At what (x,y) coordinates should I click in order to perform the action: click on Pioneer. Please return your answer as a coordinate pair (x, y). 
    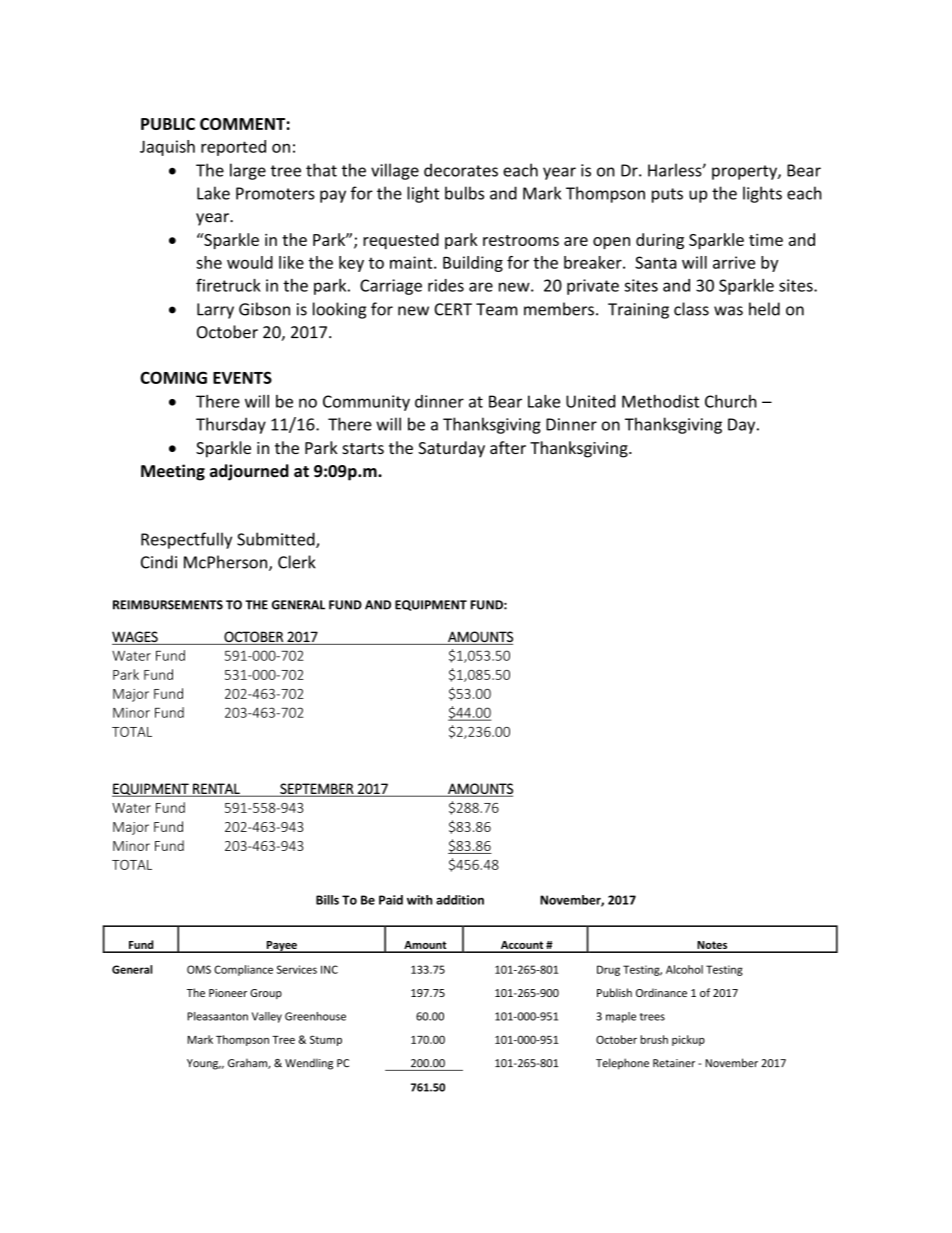
    Looking at the image, I should click on (228, 993).
